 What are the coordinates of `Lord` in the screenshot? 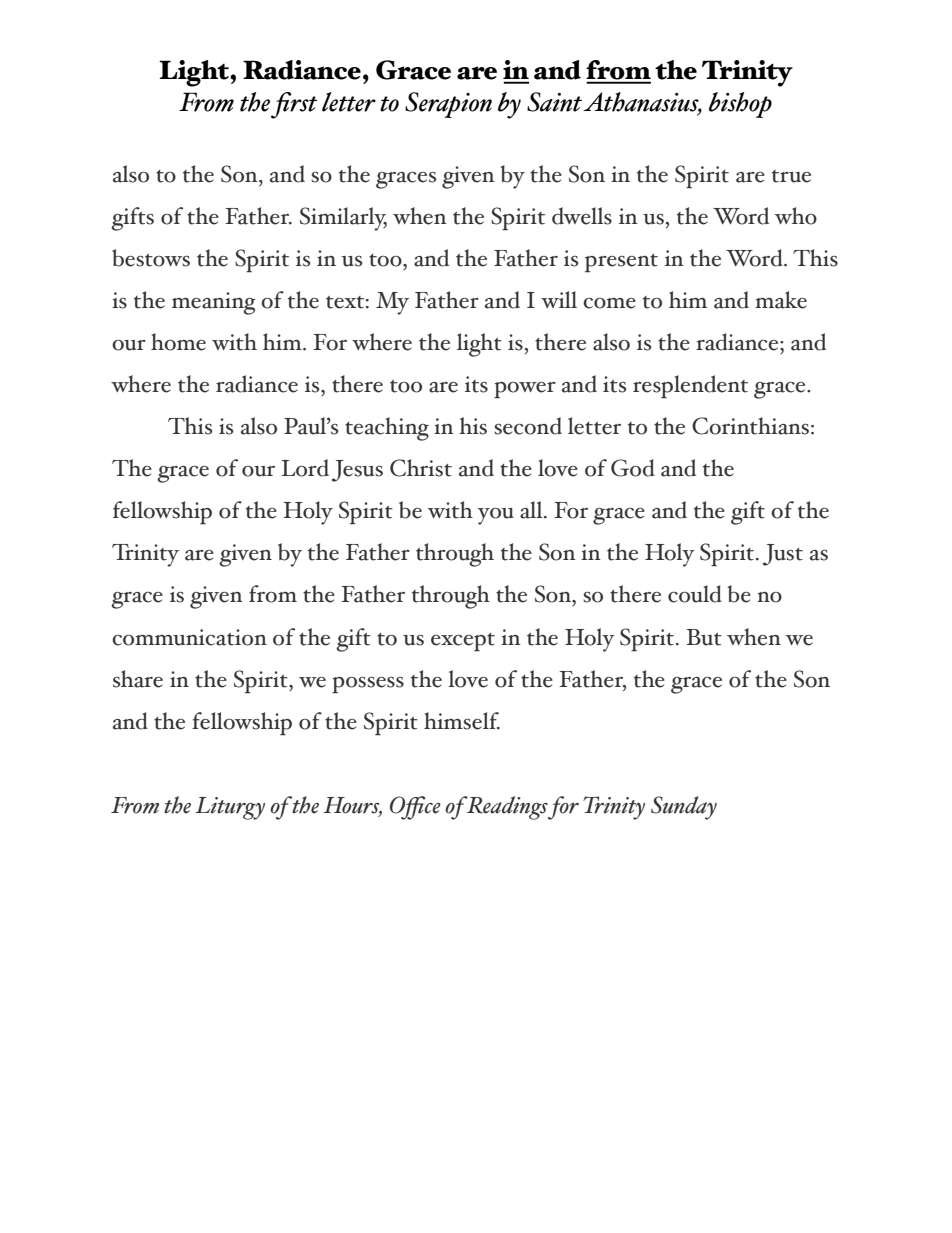 It's located at (305, 468).
